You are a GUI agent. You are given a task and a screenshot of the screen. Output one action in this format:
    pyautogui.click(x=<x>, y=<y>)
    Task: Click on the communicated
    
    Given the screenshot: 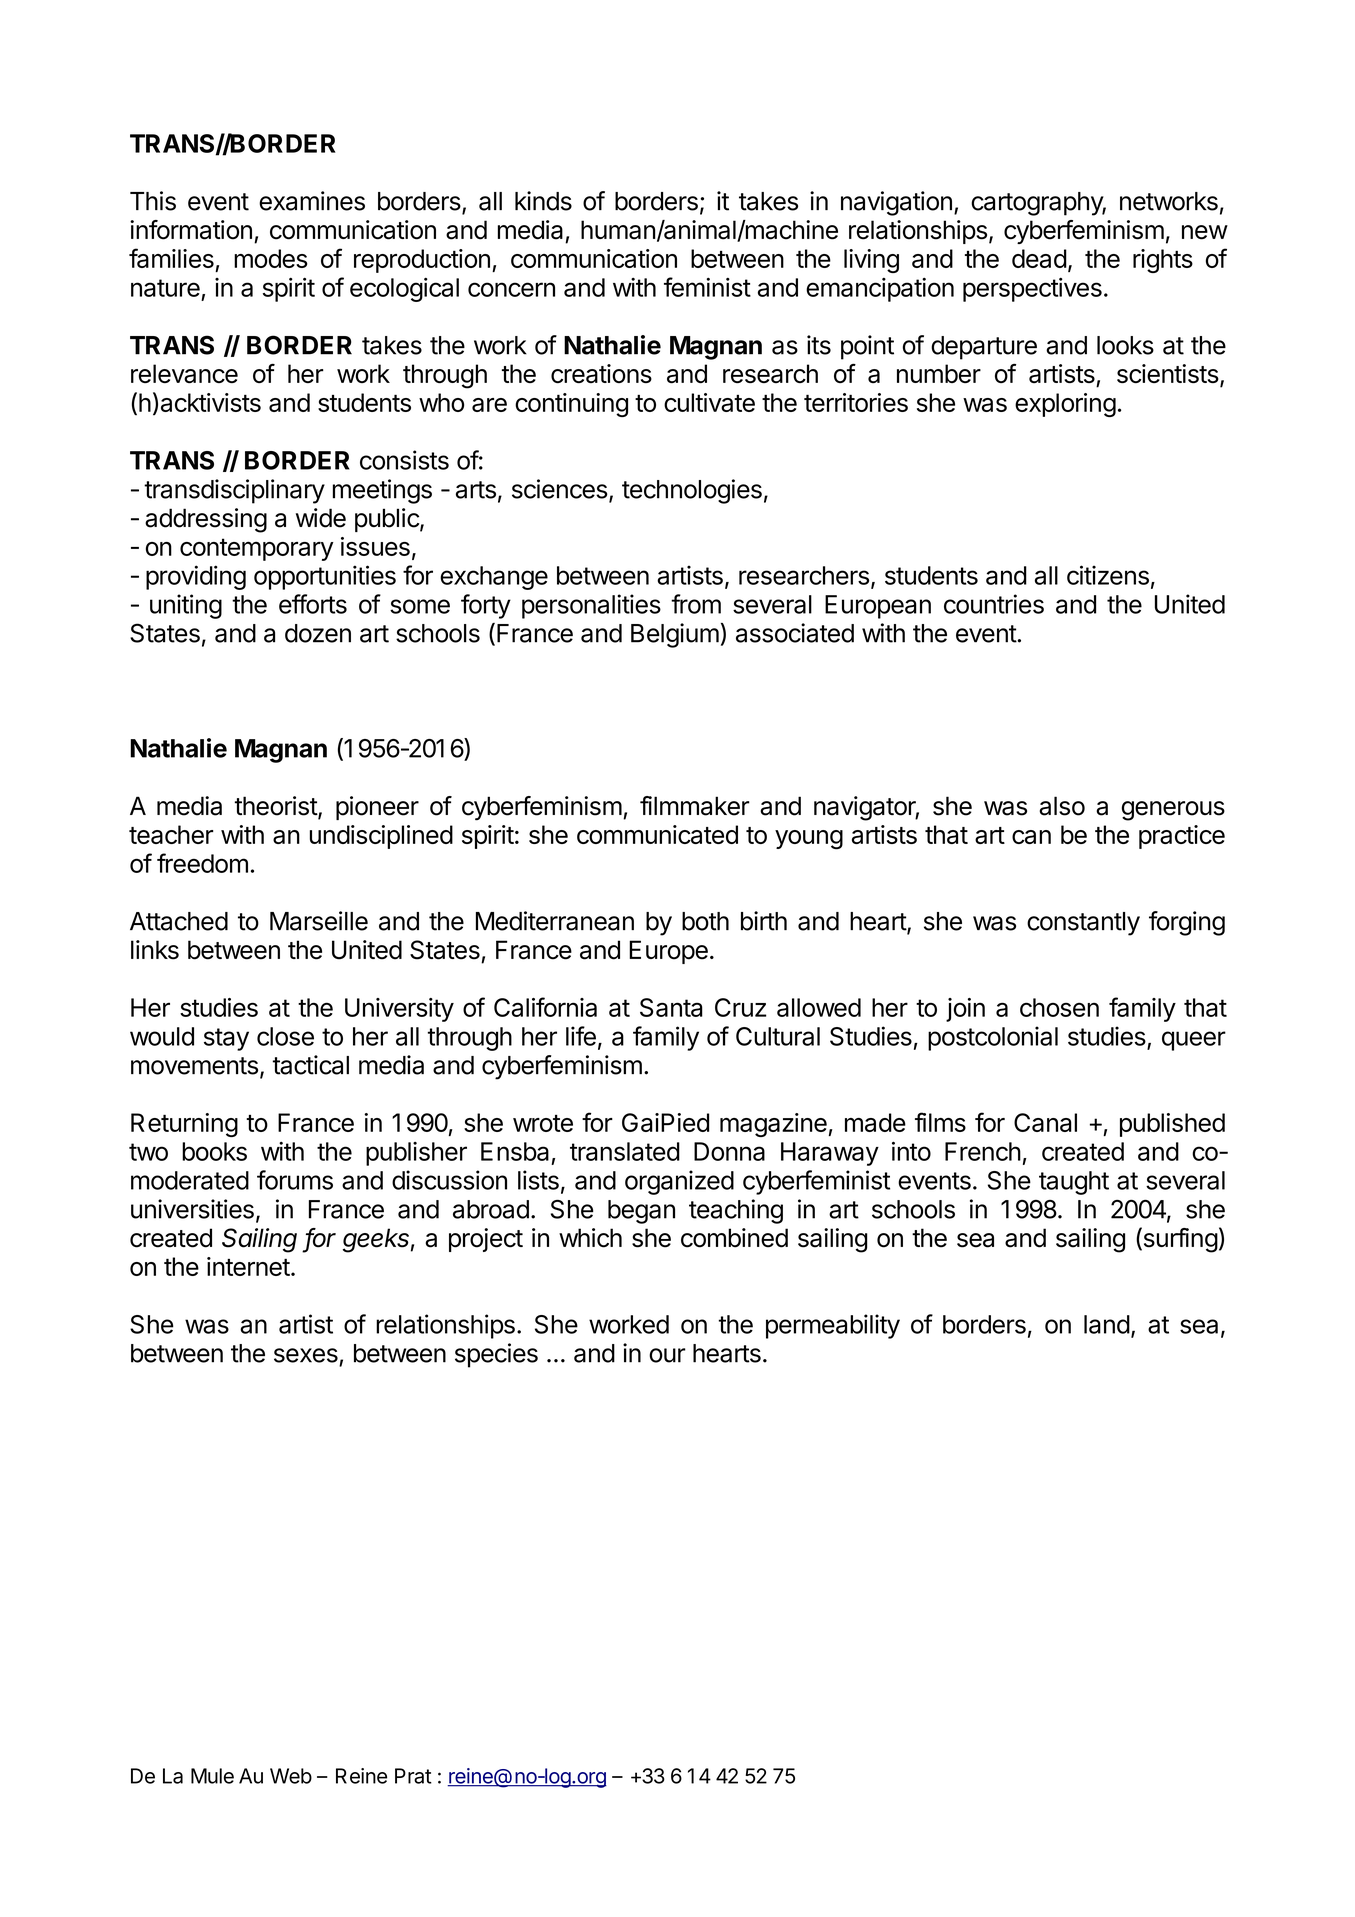 What is the action you would take?
    pyautogui.click(x=657, y=834)
